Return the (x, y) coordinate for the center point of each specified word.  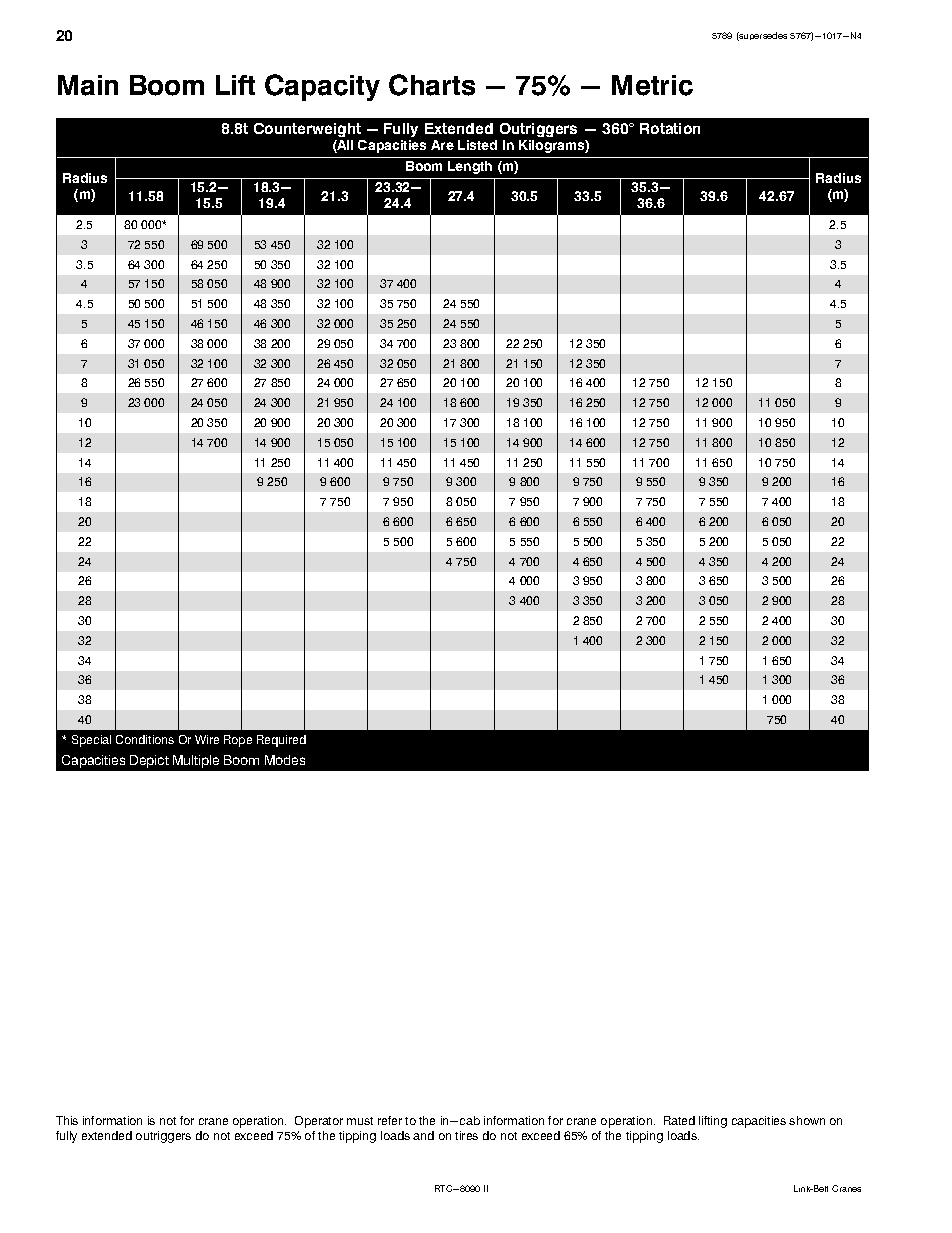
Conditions (145, 739)
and (423, 1135)
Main (88, 85)
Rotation (670, 128)
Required (281, 741)
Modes (285, 760)
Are (442, 145)
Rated (679, 1120)
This (67, 1120)
